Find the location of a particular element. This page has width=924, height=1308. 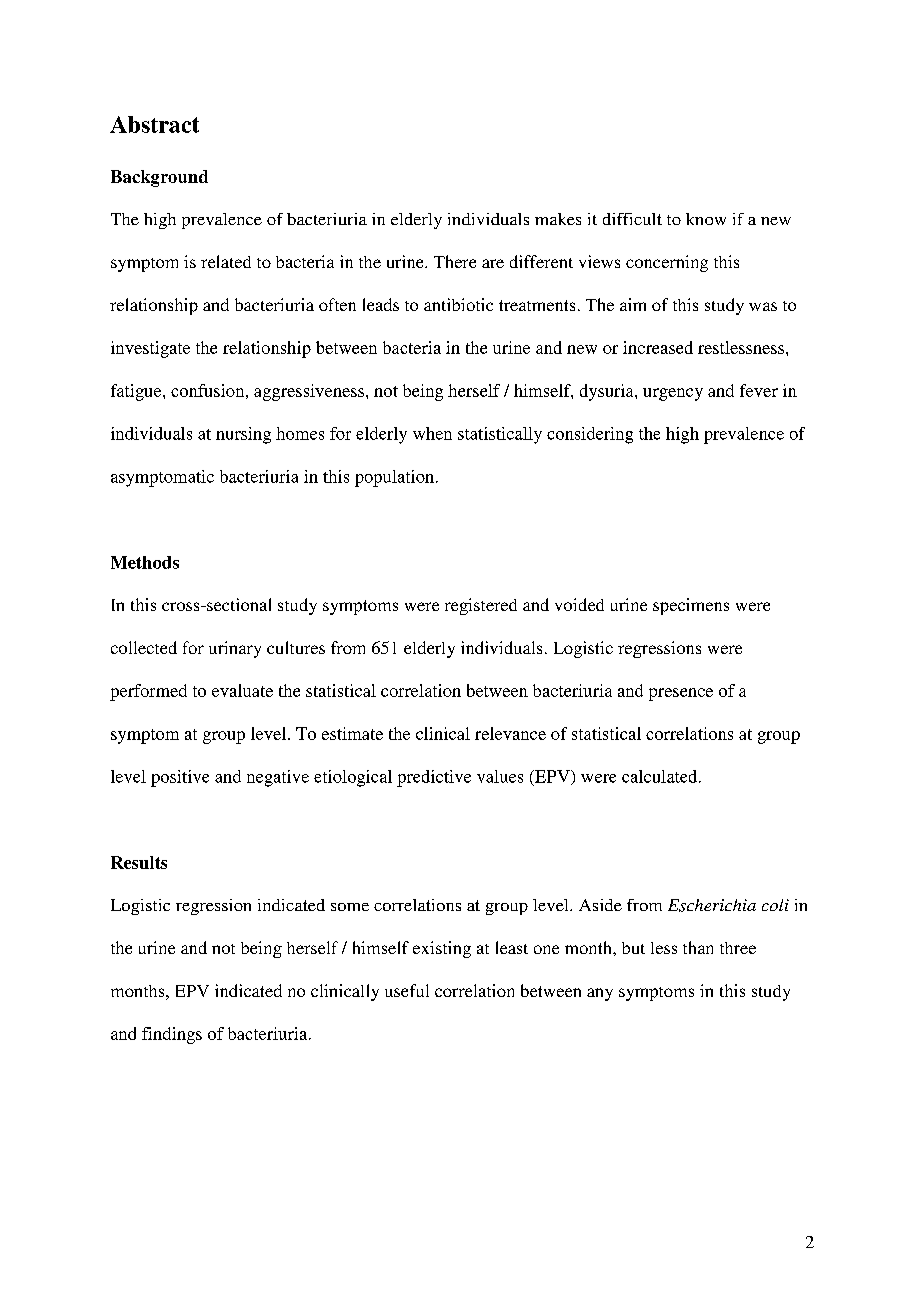

Background is located at coordinates (159, 178).
